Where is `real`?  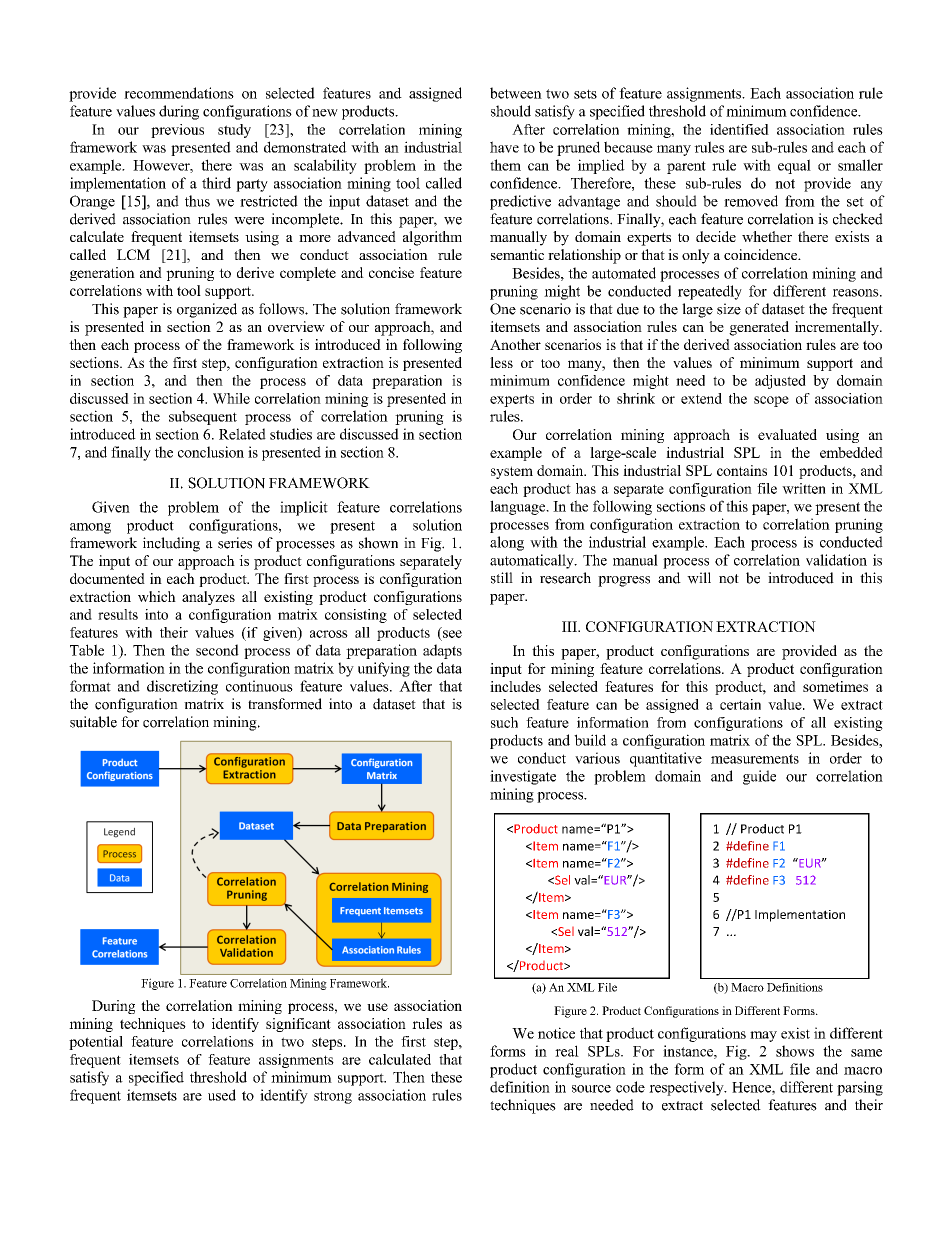 real is located at coordinates (567, 1051).
